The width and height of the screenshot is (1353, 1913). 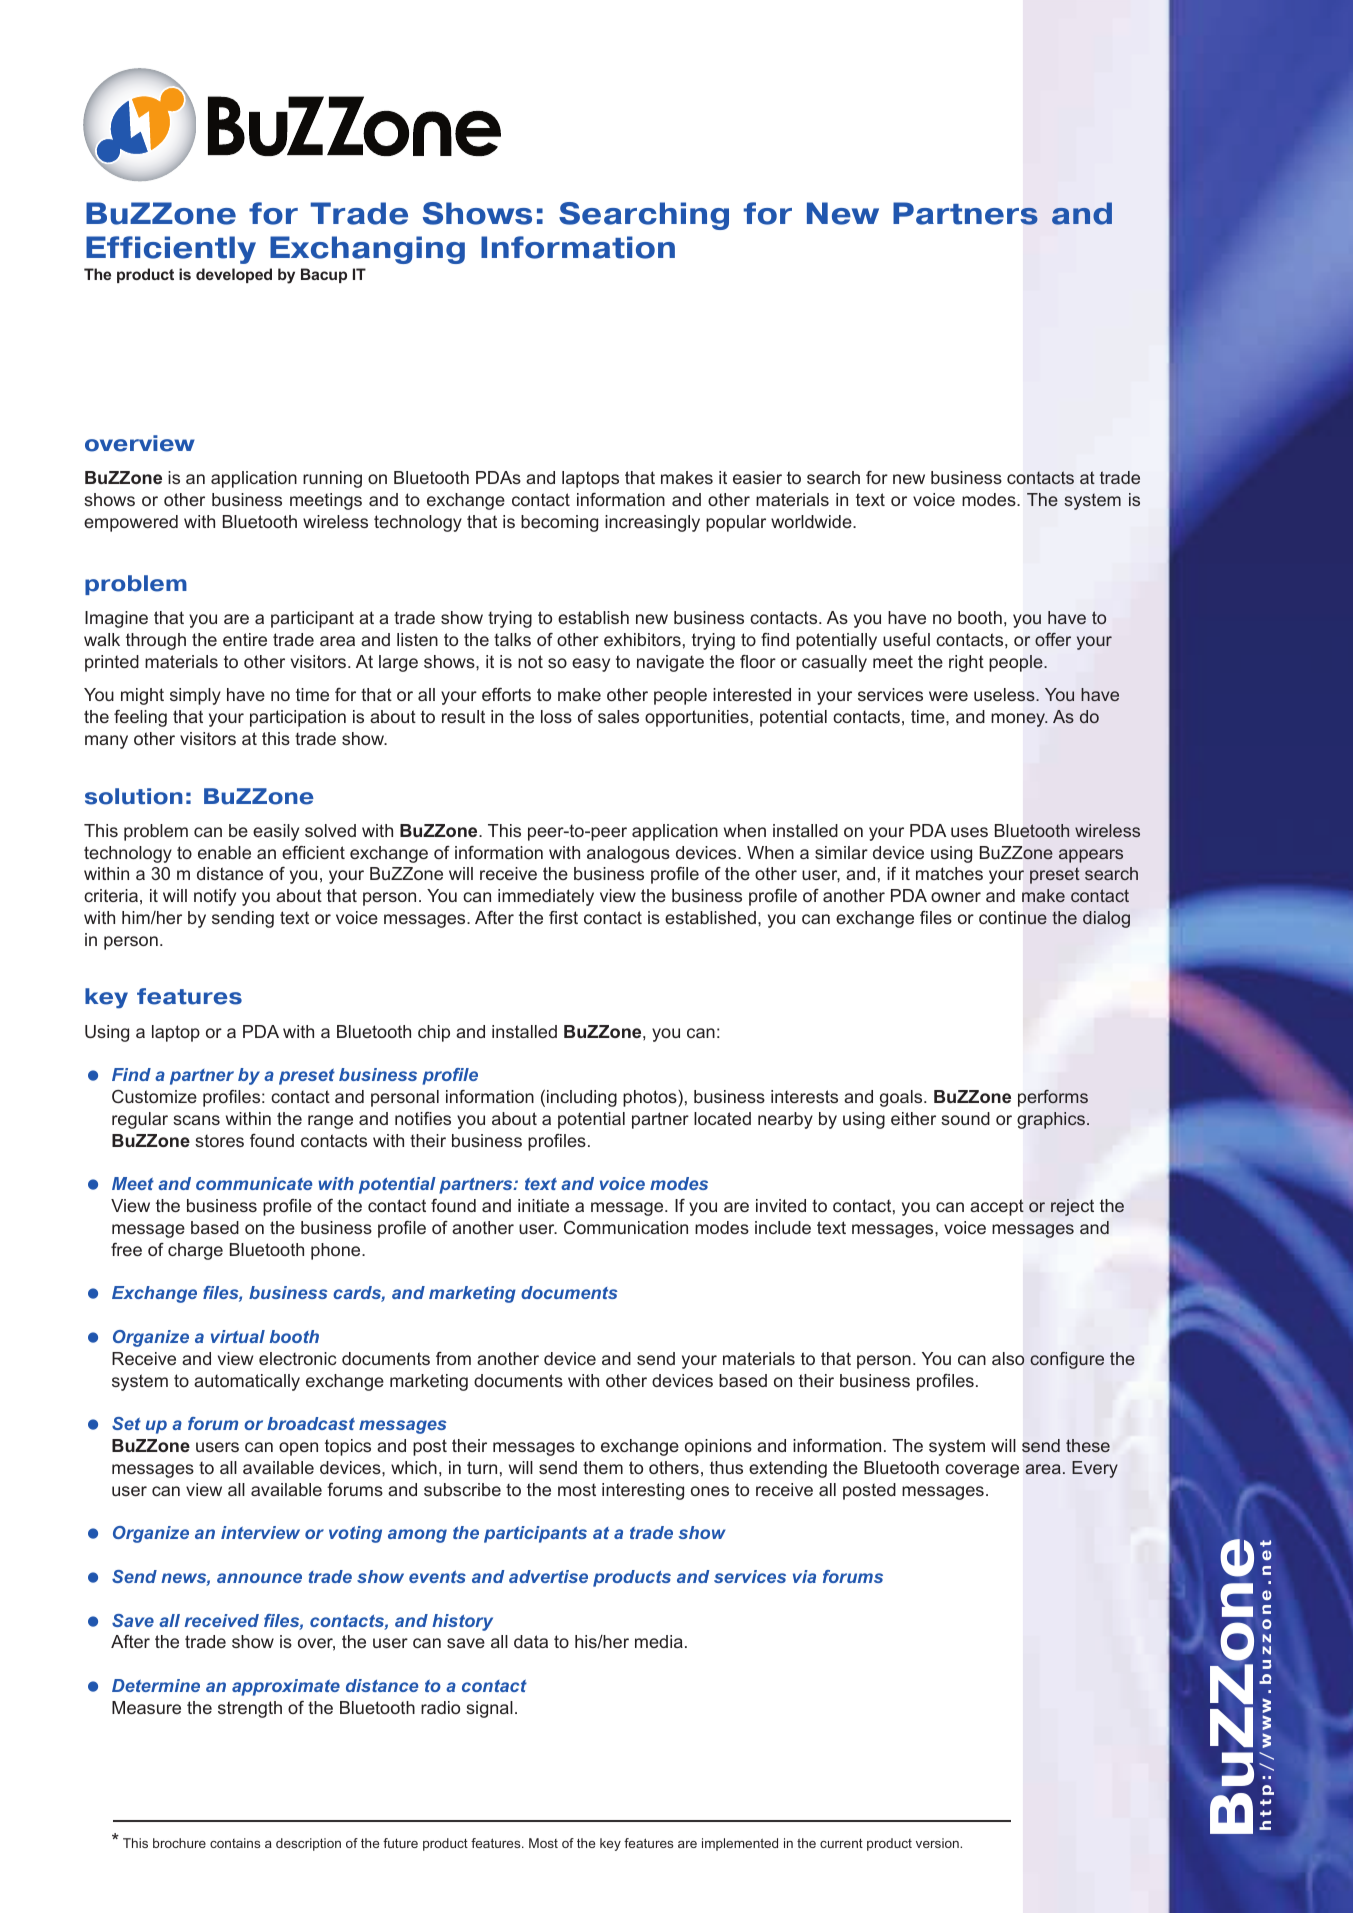 I want to click on including, so click(x=582, y=1098).
